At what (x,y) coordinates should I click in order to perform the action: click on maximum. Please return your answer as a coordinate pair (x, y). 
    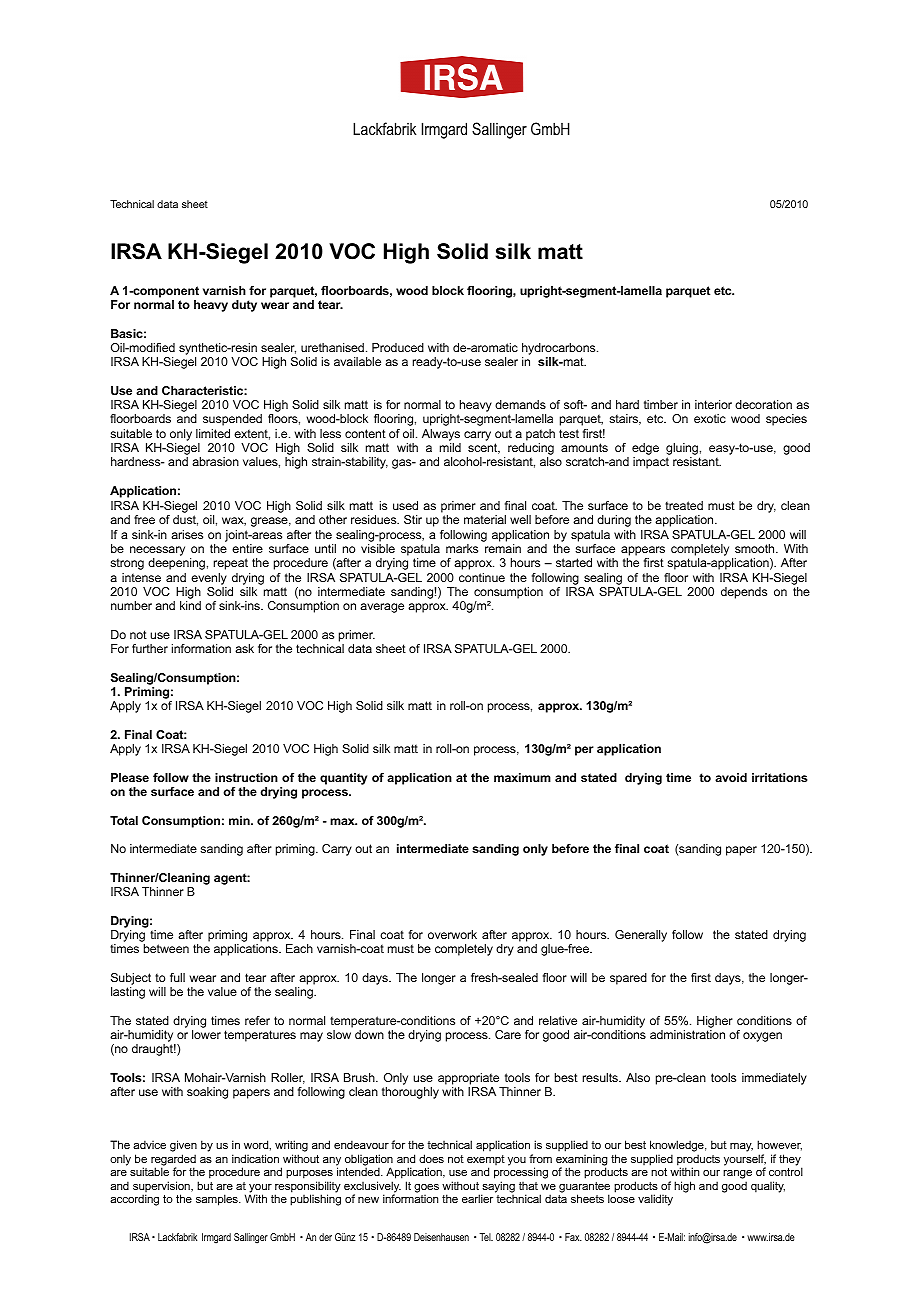
    Looking at the image, I should click on (522, 777).
